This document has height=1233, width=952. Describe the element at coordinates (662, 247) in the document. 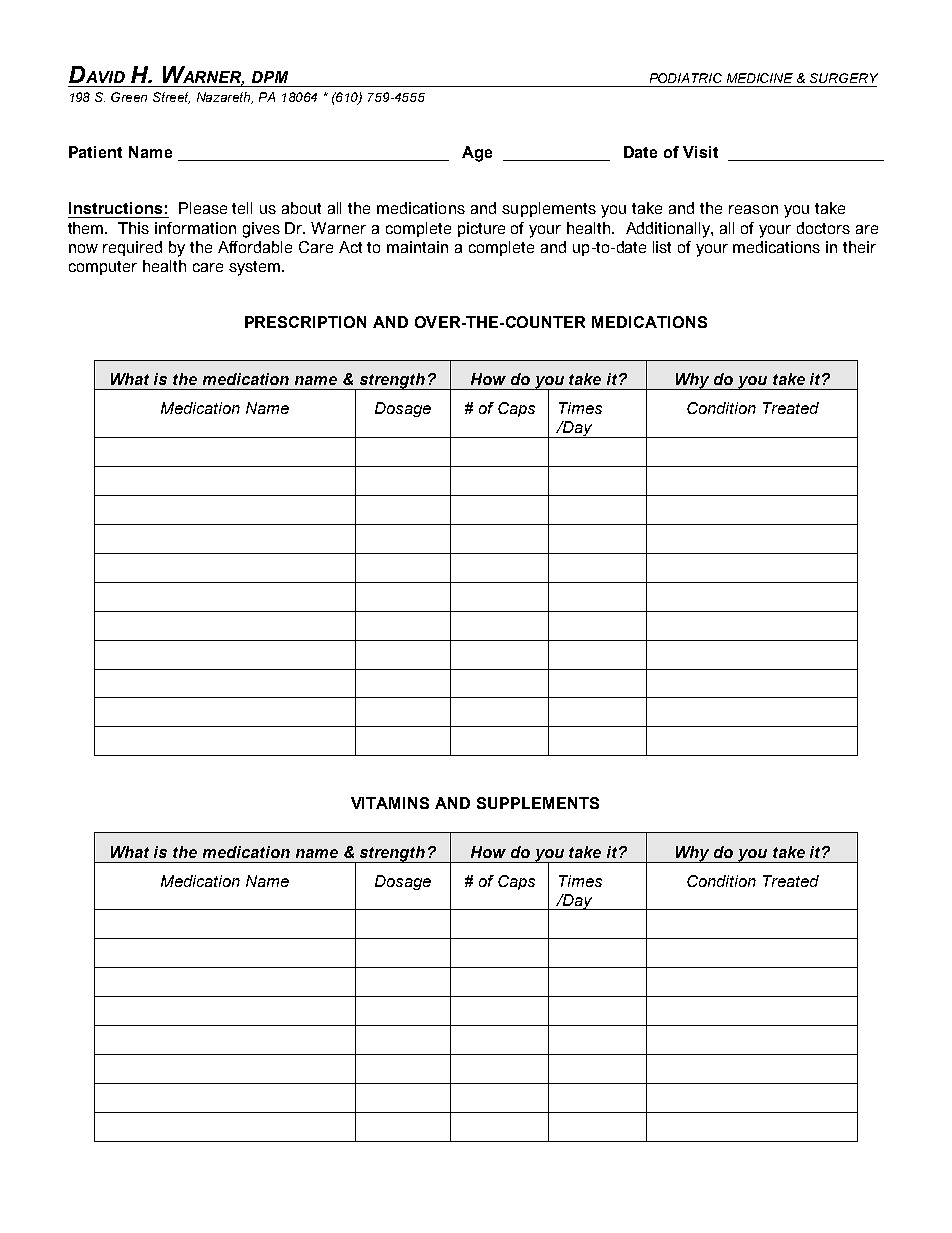

I see `list` at that location.
